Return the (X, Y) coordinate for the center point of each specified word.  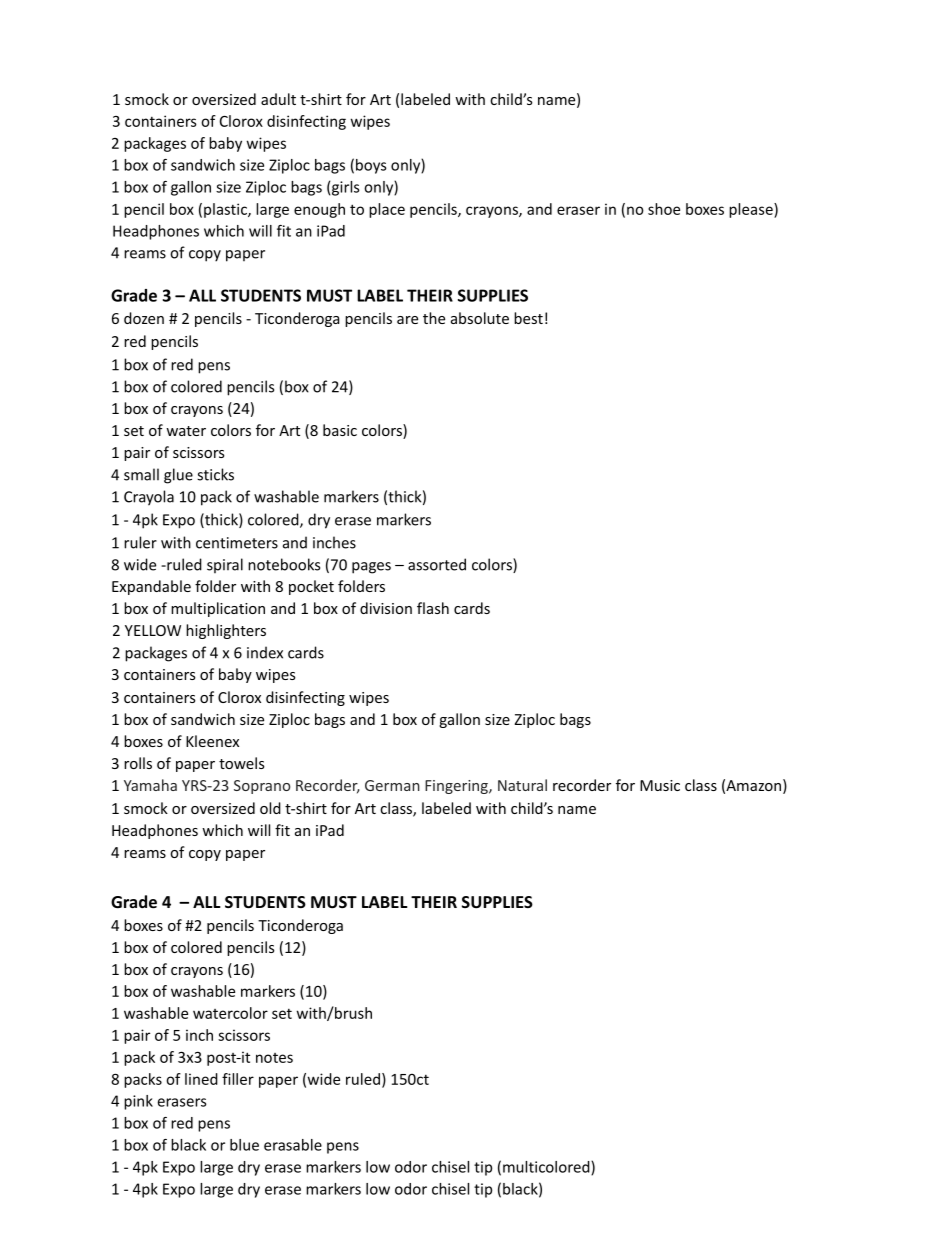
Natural (522, 785)
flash (433, 608)
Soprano (262, 787)
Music (660, 785)
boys (371, 166)
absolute (480, 318)
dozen (144, 318)
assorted (437, 564)
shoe (664, 209)
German (392, 785)
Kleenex (212, 741)
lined (201, 1079)
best (528, 318)
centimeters (237, 543)
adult (278, 99)
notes (274, 1058)
